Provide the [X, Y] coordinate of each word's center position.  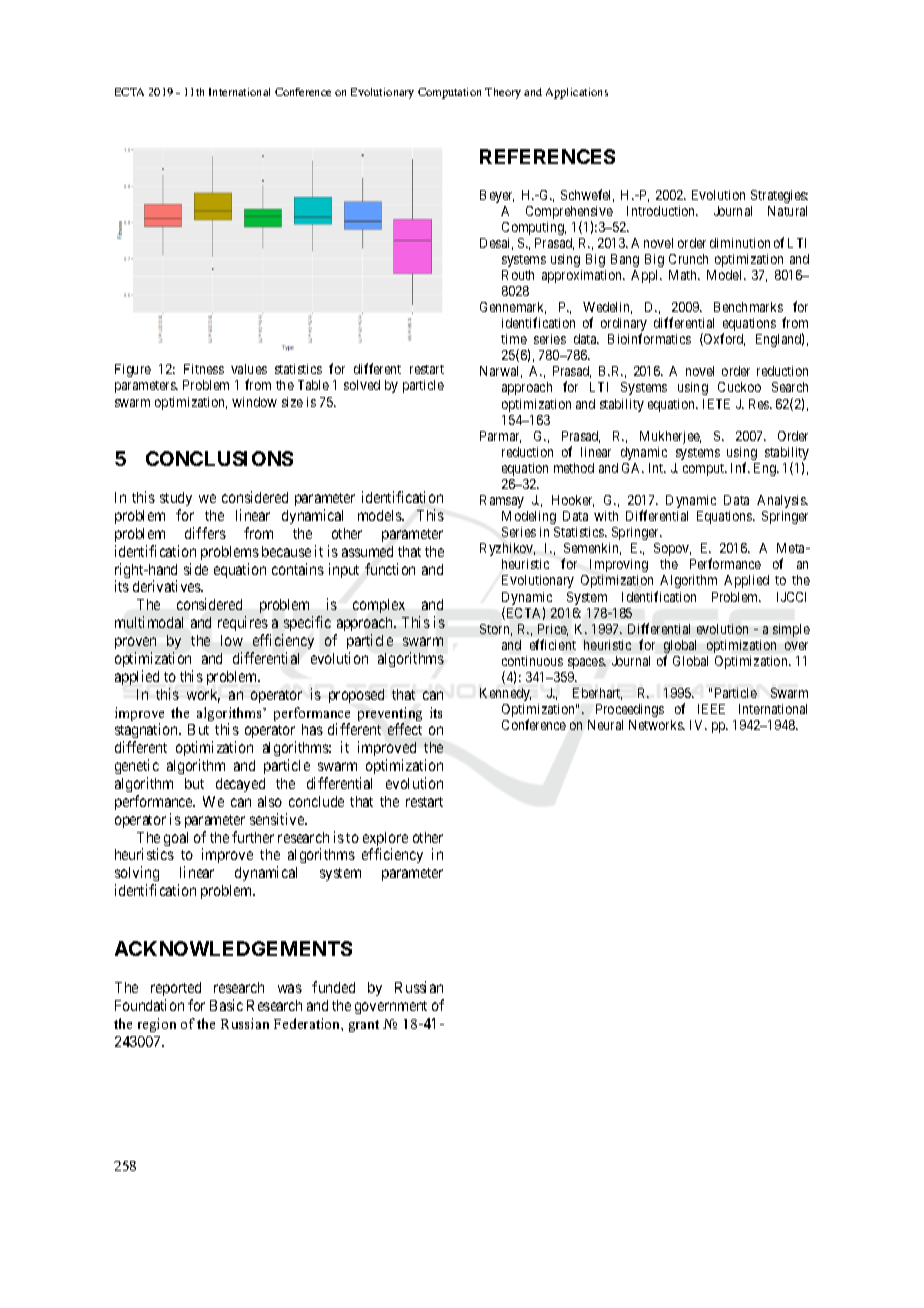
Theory [503, 93]
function [390, 569]
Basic [226, 1005]
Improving [619, 565]
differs [205, 533]
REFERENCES [547, 156]
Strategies [779, 196]
